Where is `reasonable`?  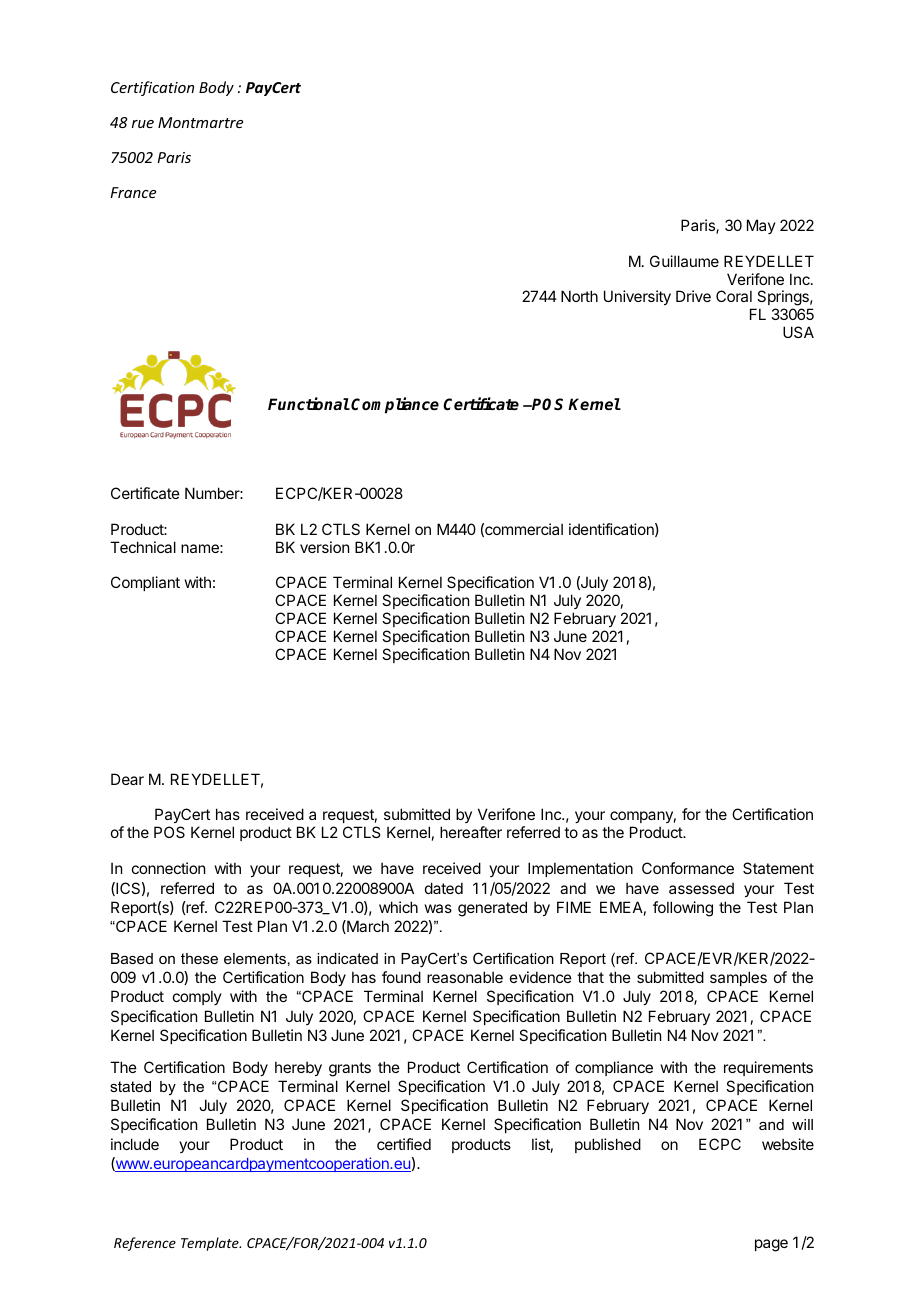 reasonable is located at coordinates (465, 977).
